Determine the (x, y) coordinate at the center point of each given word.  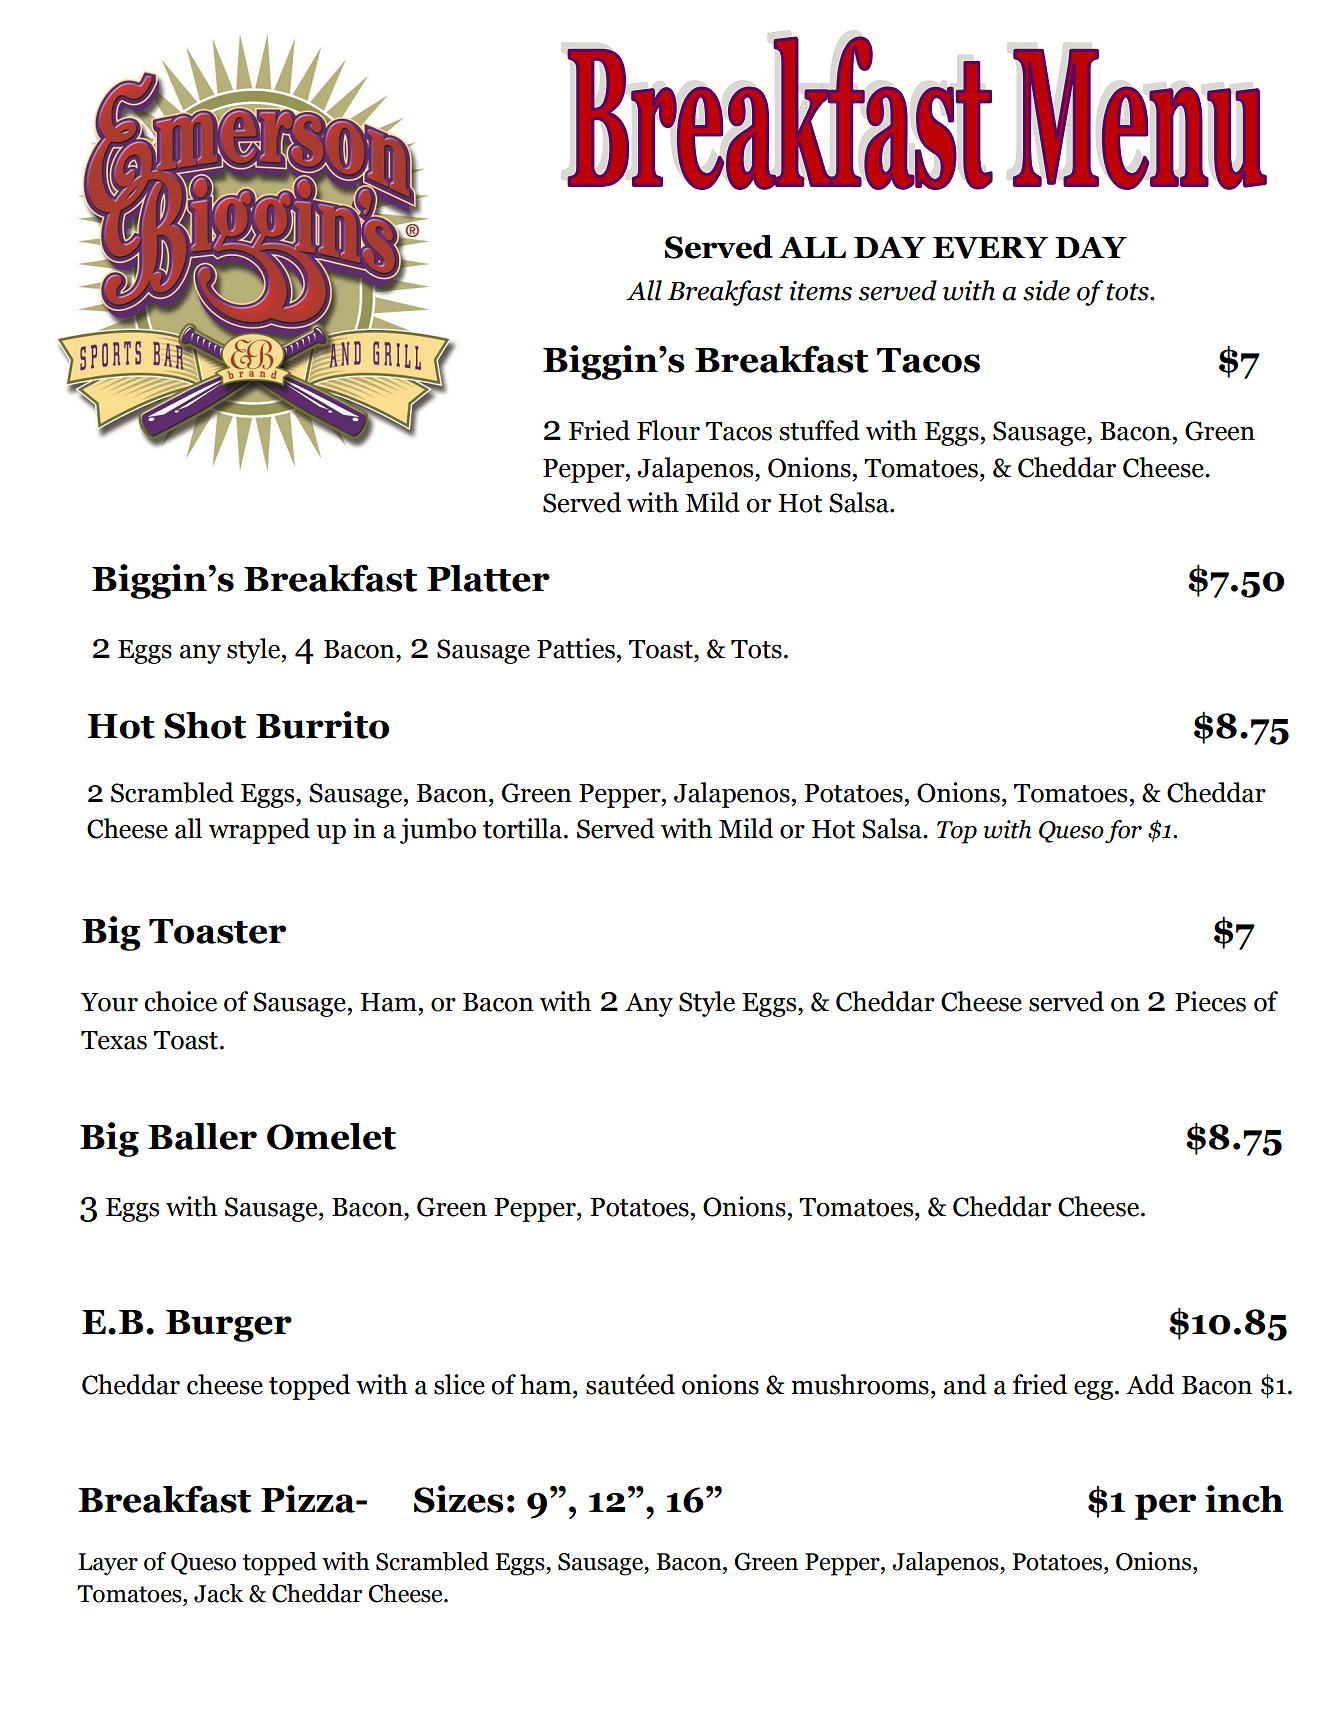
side (1046, 290)
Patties (576, 648)
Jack (219, 1593)
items (820, 291)
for (1123, 832)
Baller (202, 1136)
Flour (668, 430)
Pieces (1210, 1001)
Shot (205, 725)
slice (459, 1384)
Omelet (331, 1136)
